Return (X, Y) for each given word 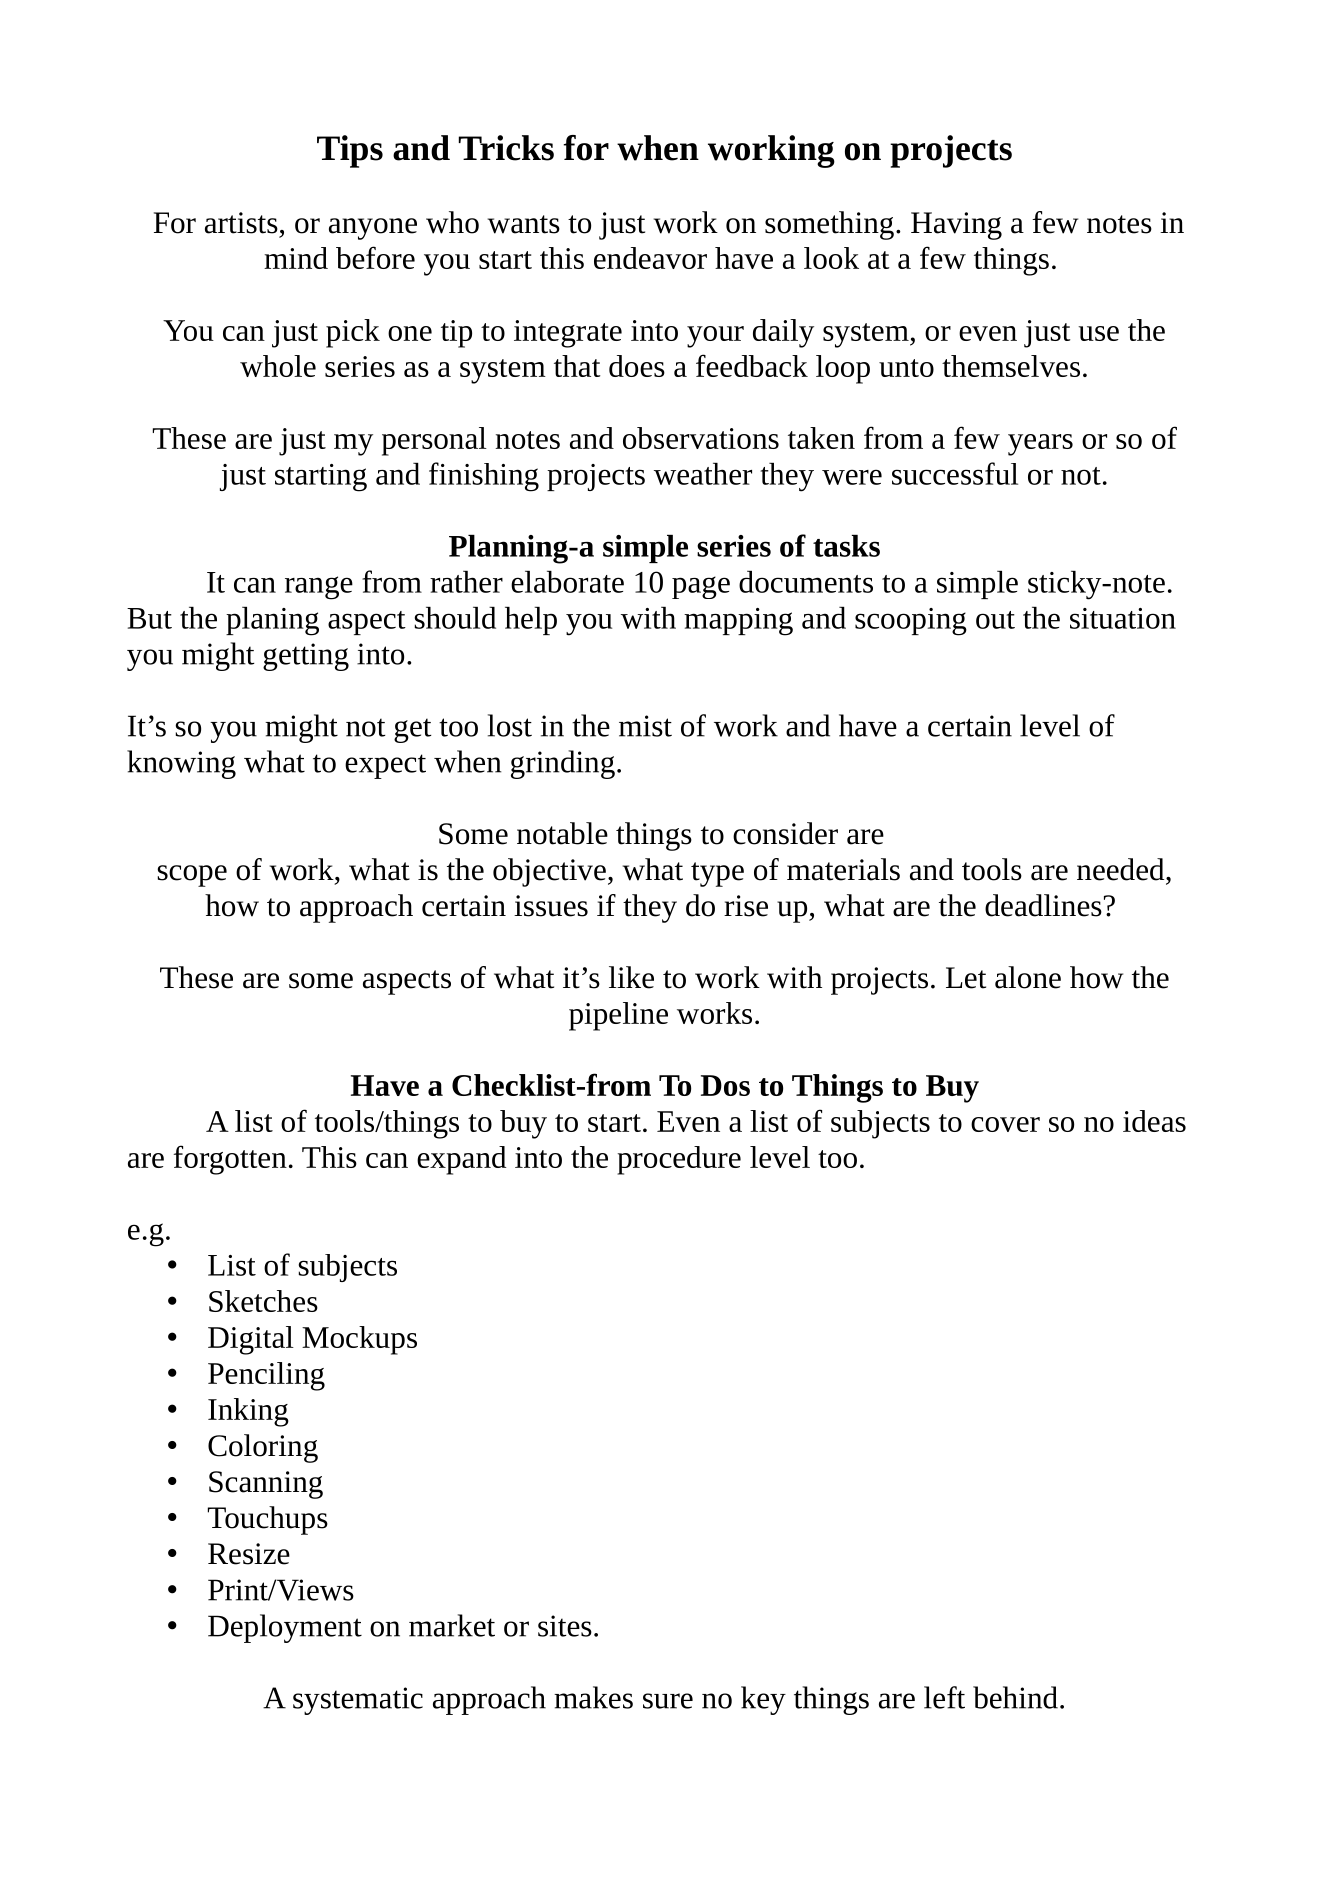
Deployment (285, 1628)
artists (241, 223)
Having (956, 226)
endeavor (650, 258)
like (631, 977)
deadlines (1043, 905)
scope (192, 876)
